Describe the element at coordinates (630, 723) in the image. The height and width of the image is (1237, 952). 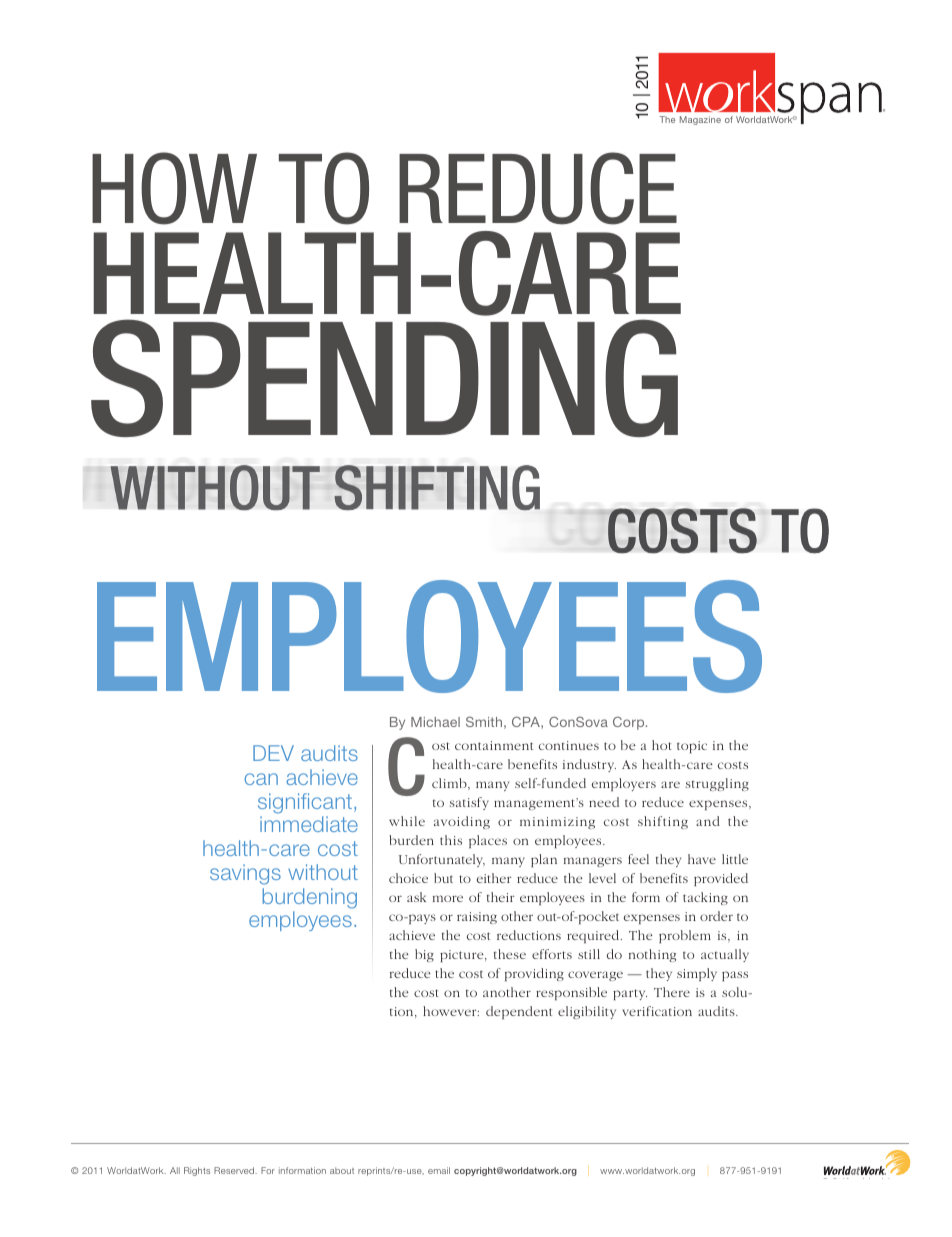
I see `Corp` at that location.
